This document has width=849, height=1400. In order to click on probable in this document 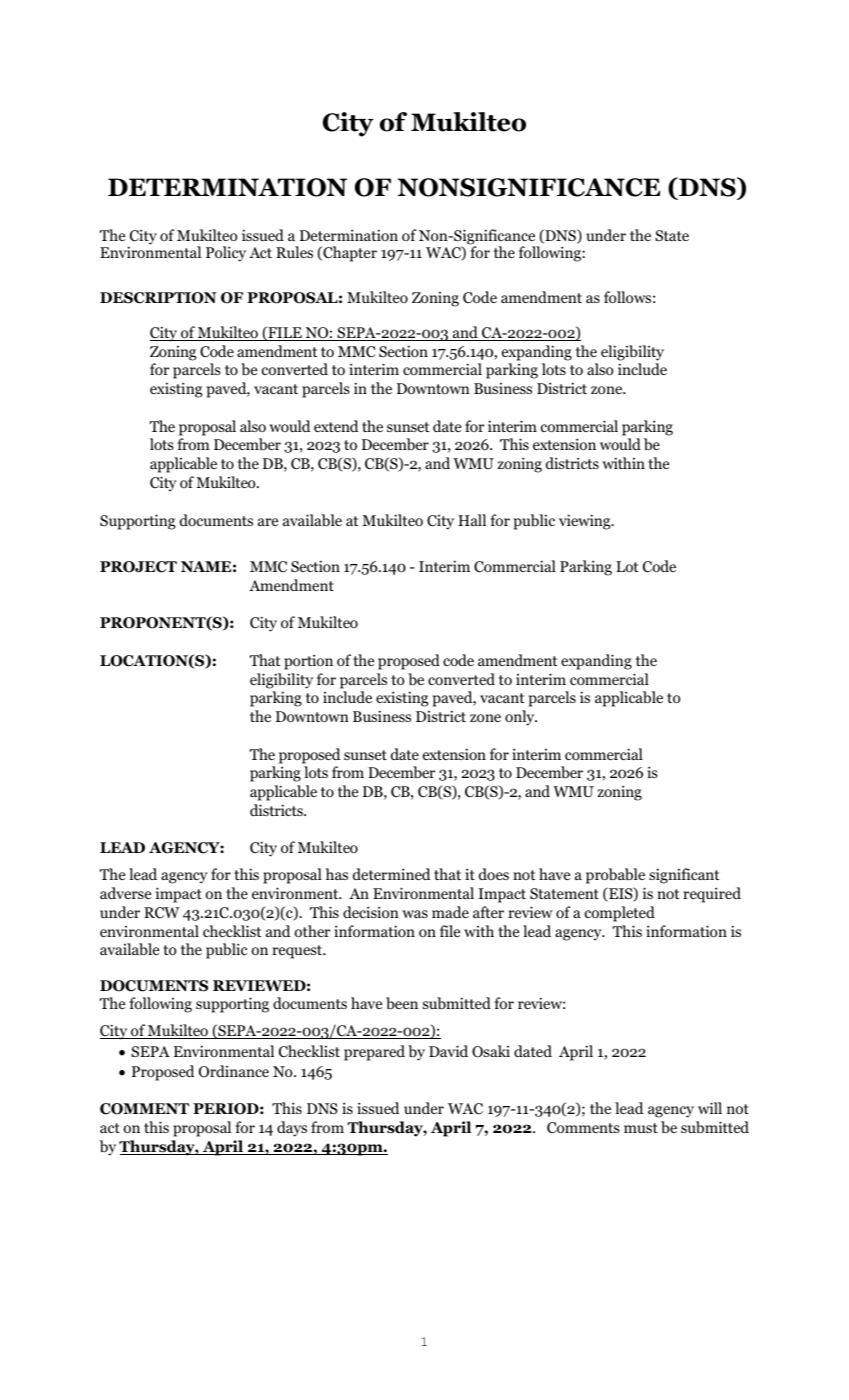, I will do `click(615, 876)`.
